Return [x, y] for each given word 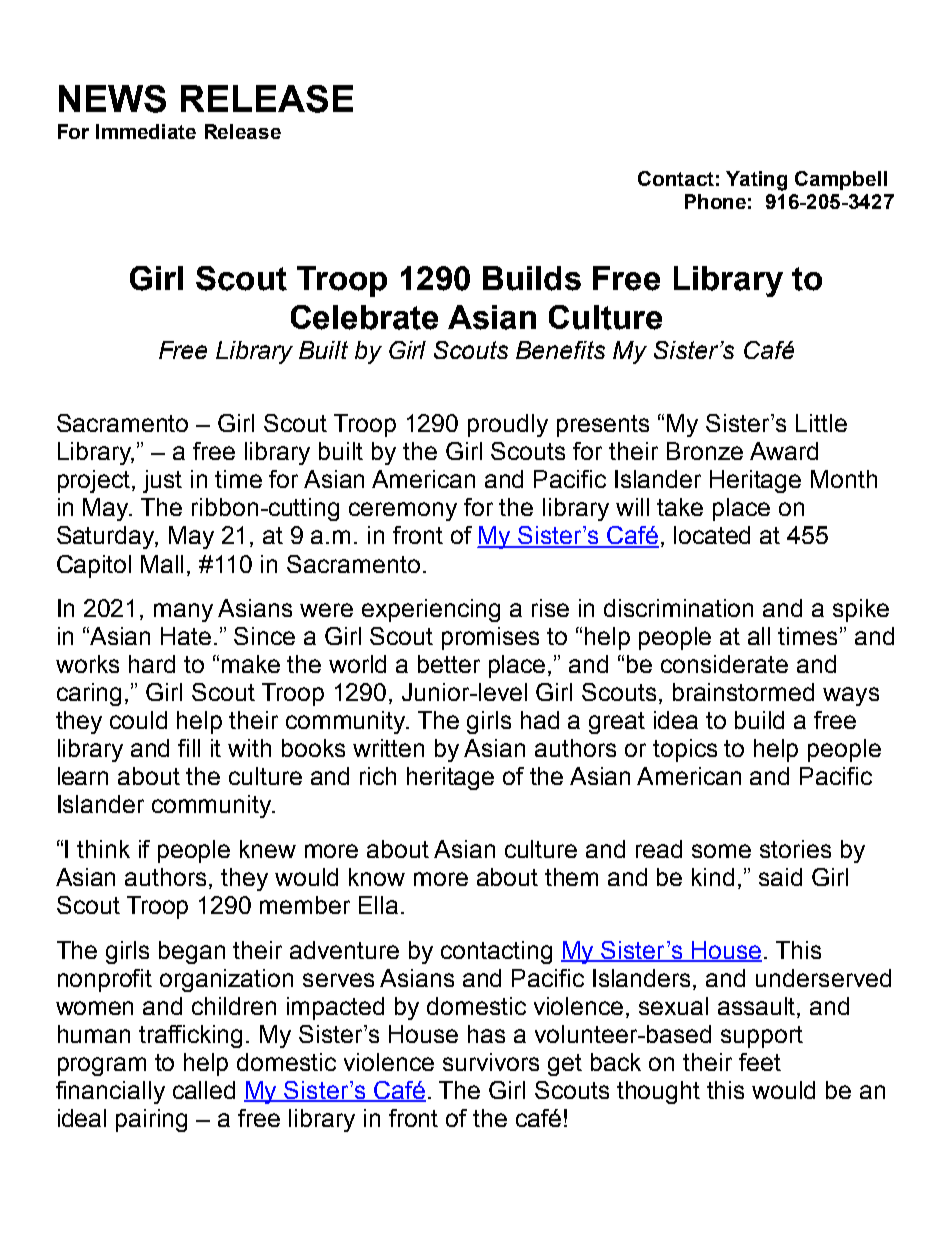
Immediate [146, 131]
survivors [491, 1062]
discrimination [678, 608]
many [183, 612]
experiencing [431, 610]
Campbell [841, 180]
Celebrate [364, 317]
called [204, 1090]
